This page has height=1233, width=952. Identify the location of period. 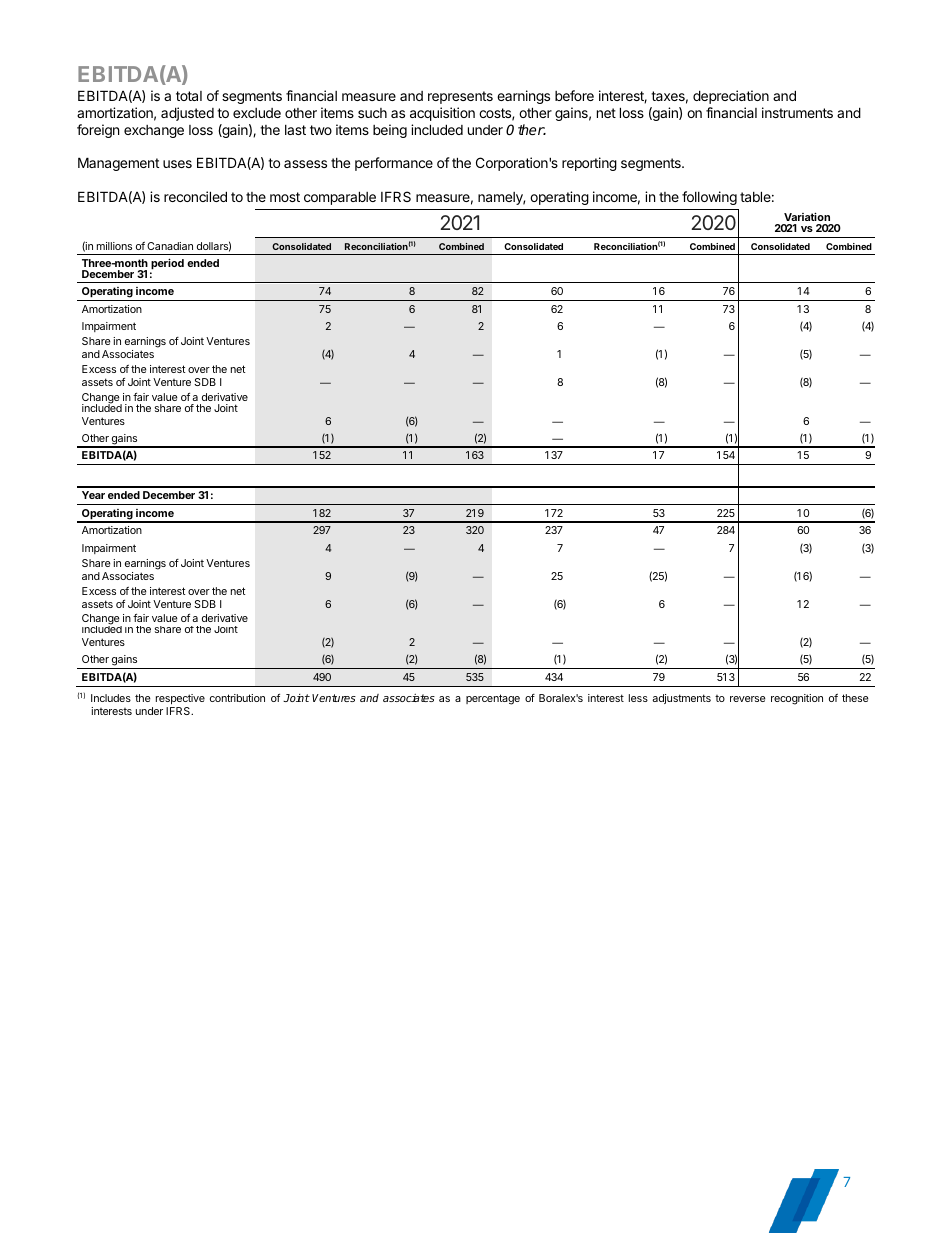
(167, 264).
